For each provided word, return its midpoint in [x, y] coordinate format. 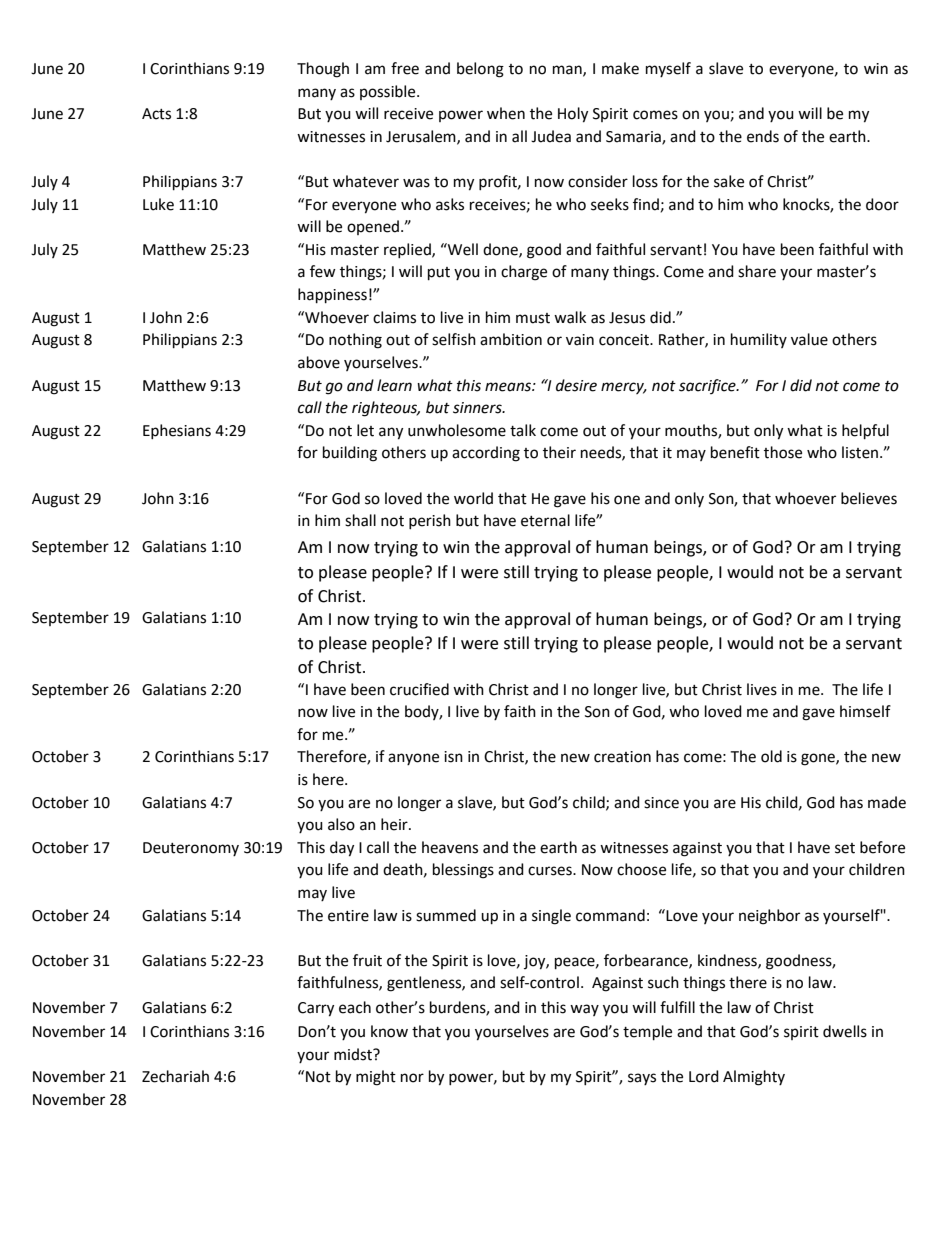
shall [360, 520]
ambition [511, 339]
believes [869, 498]
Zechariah [175, 1076]
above [319, 362]
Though [323, 70]
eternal [545, 520]
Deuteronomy [191, 849]
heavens [450, 847]
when [506, 113]
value [809, 339]
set [845, 848]
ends [763, 136]
